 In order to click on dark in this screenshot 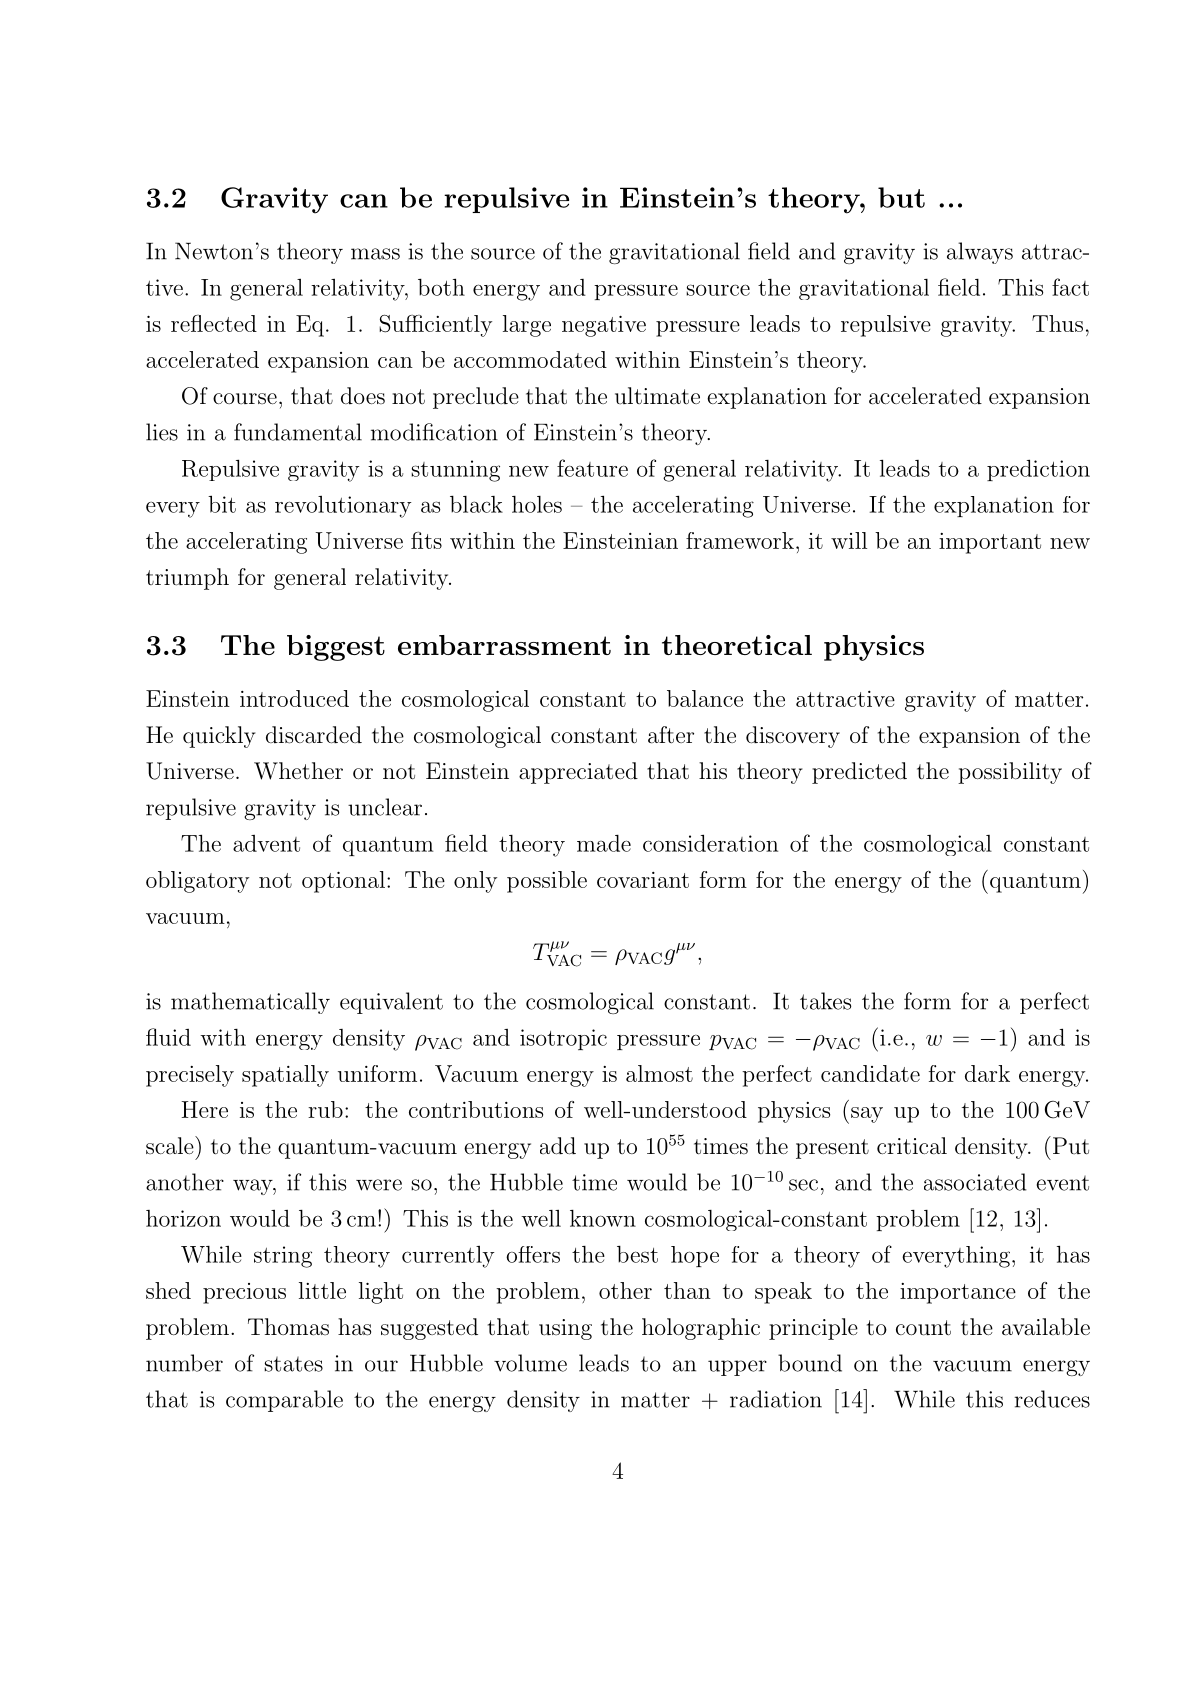, I will do `click(987, 1073)`.
